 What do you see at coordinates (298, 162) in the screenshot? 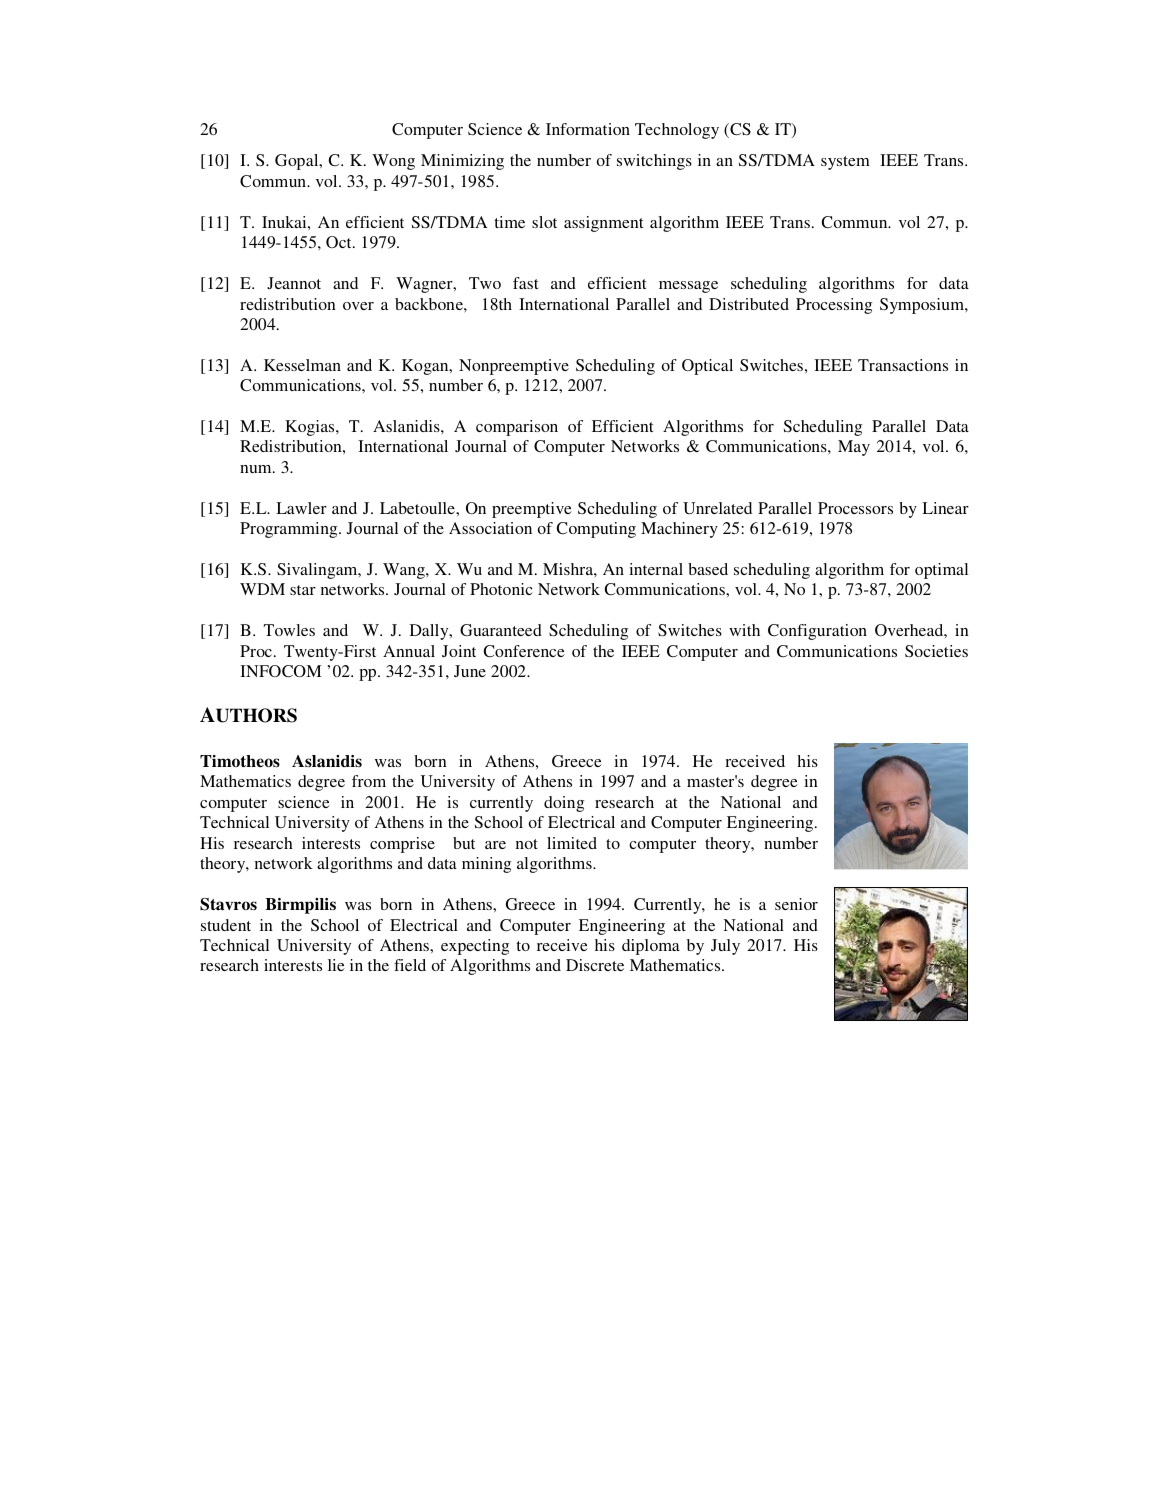
I see `Gopal` at bounding box center [298, 162].
